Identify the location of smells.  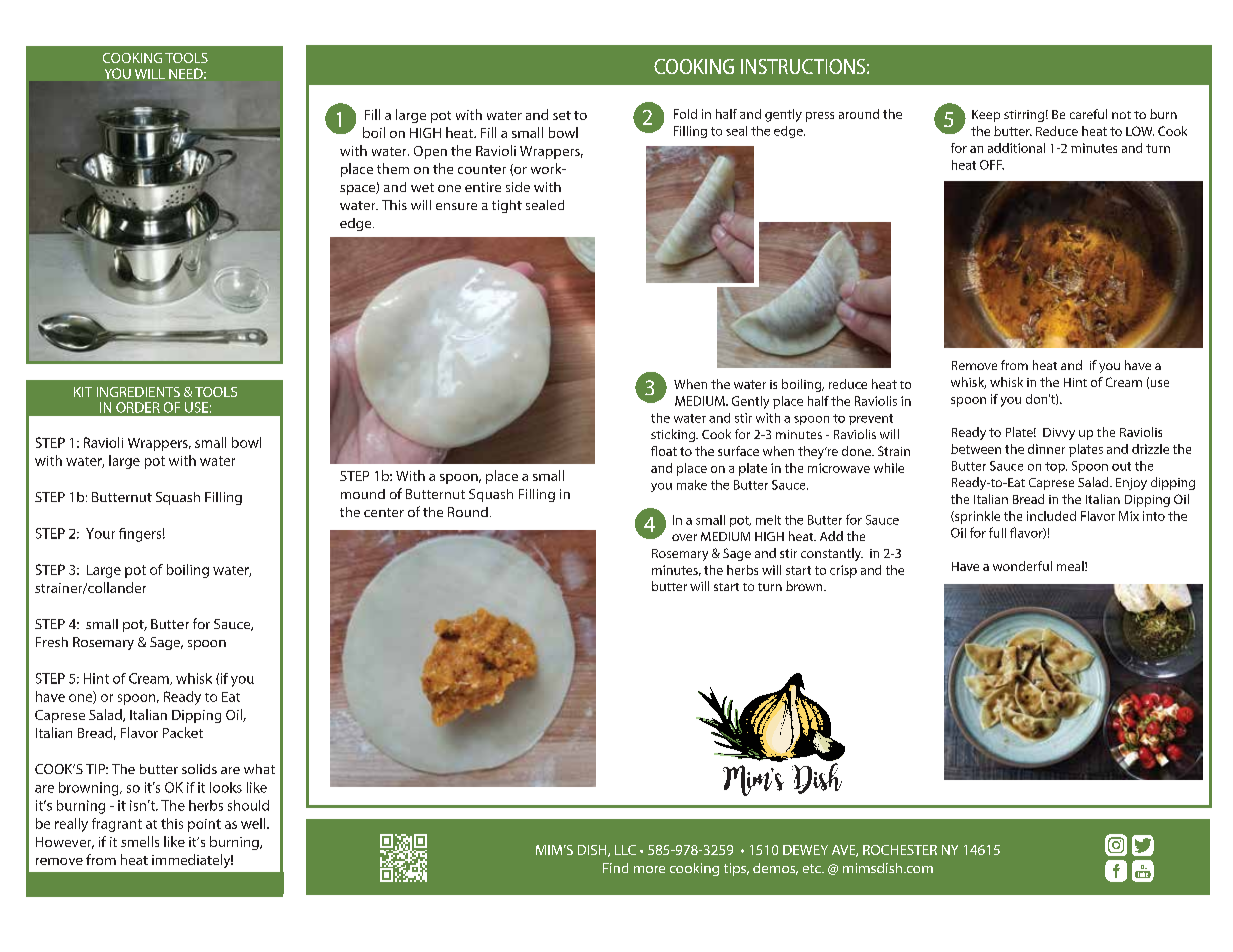
(140, 841).
